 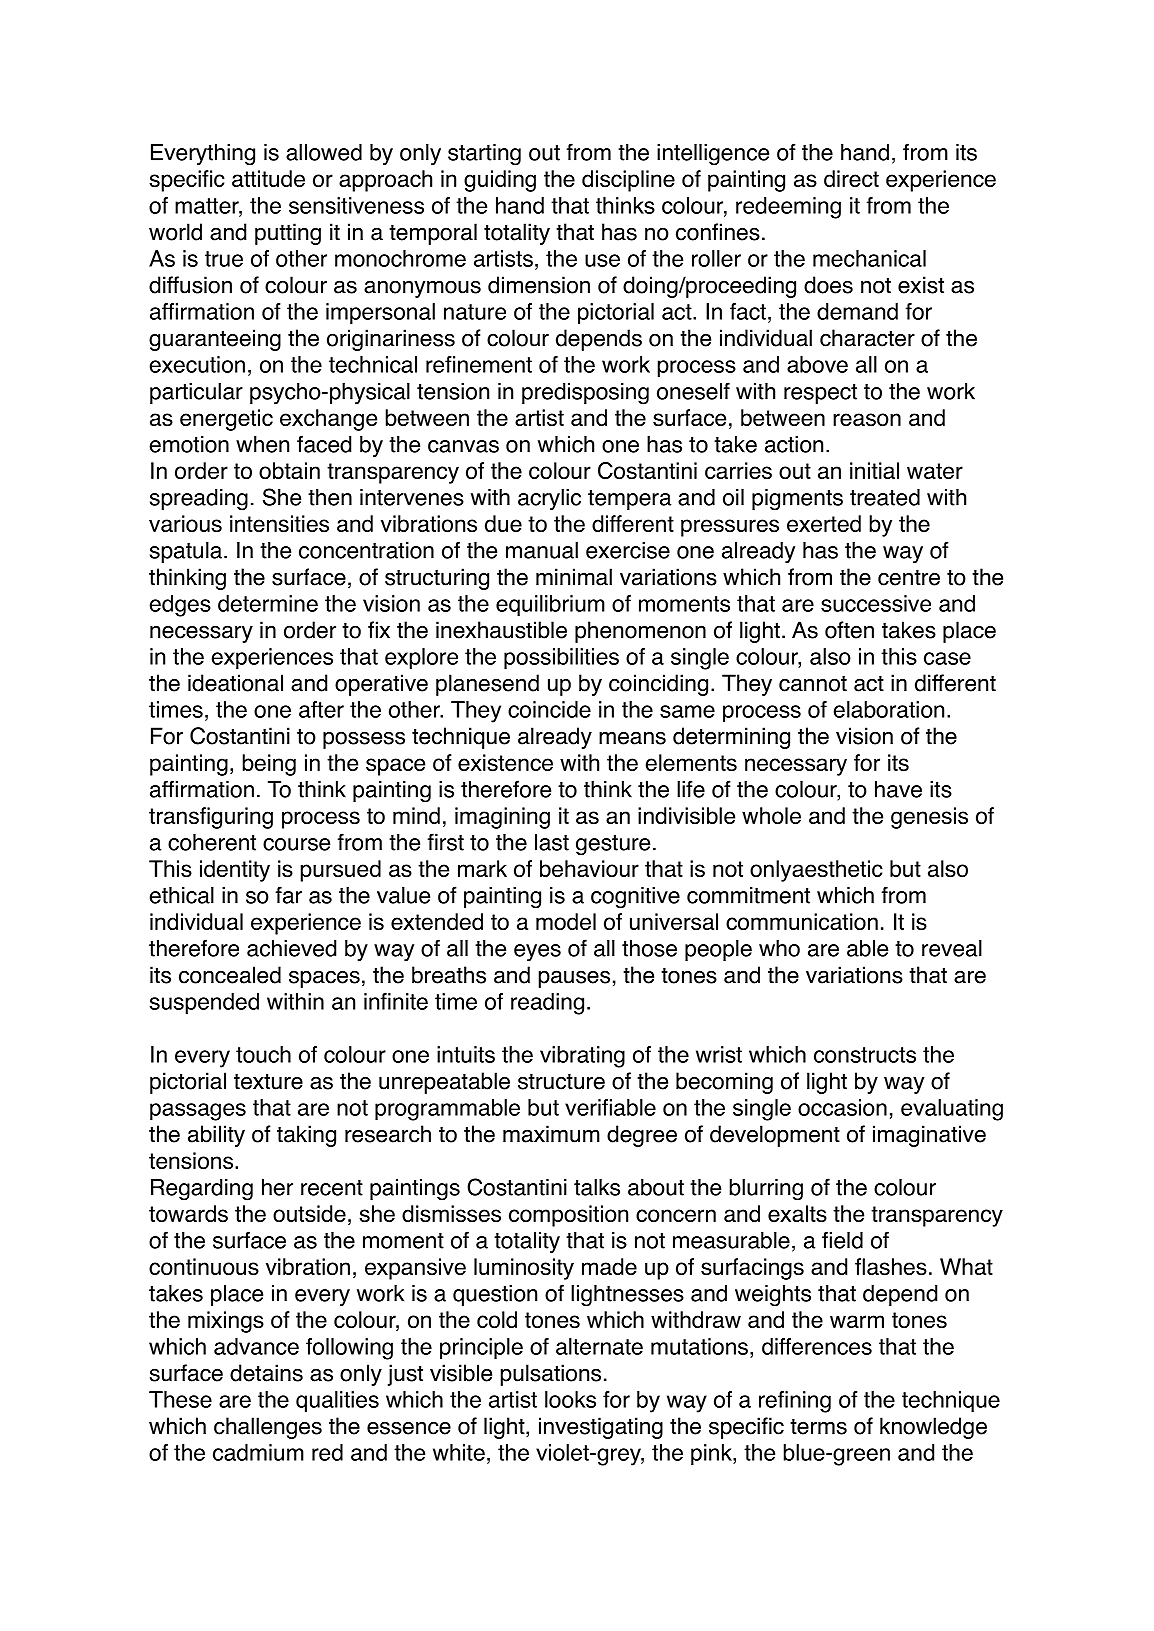 What do you see at coordinates (552, 842) in the screenshot?
I see `last` at bounding box center [552, 842].
